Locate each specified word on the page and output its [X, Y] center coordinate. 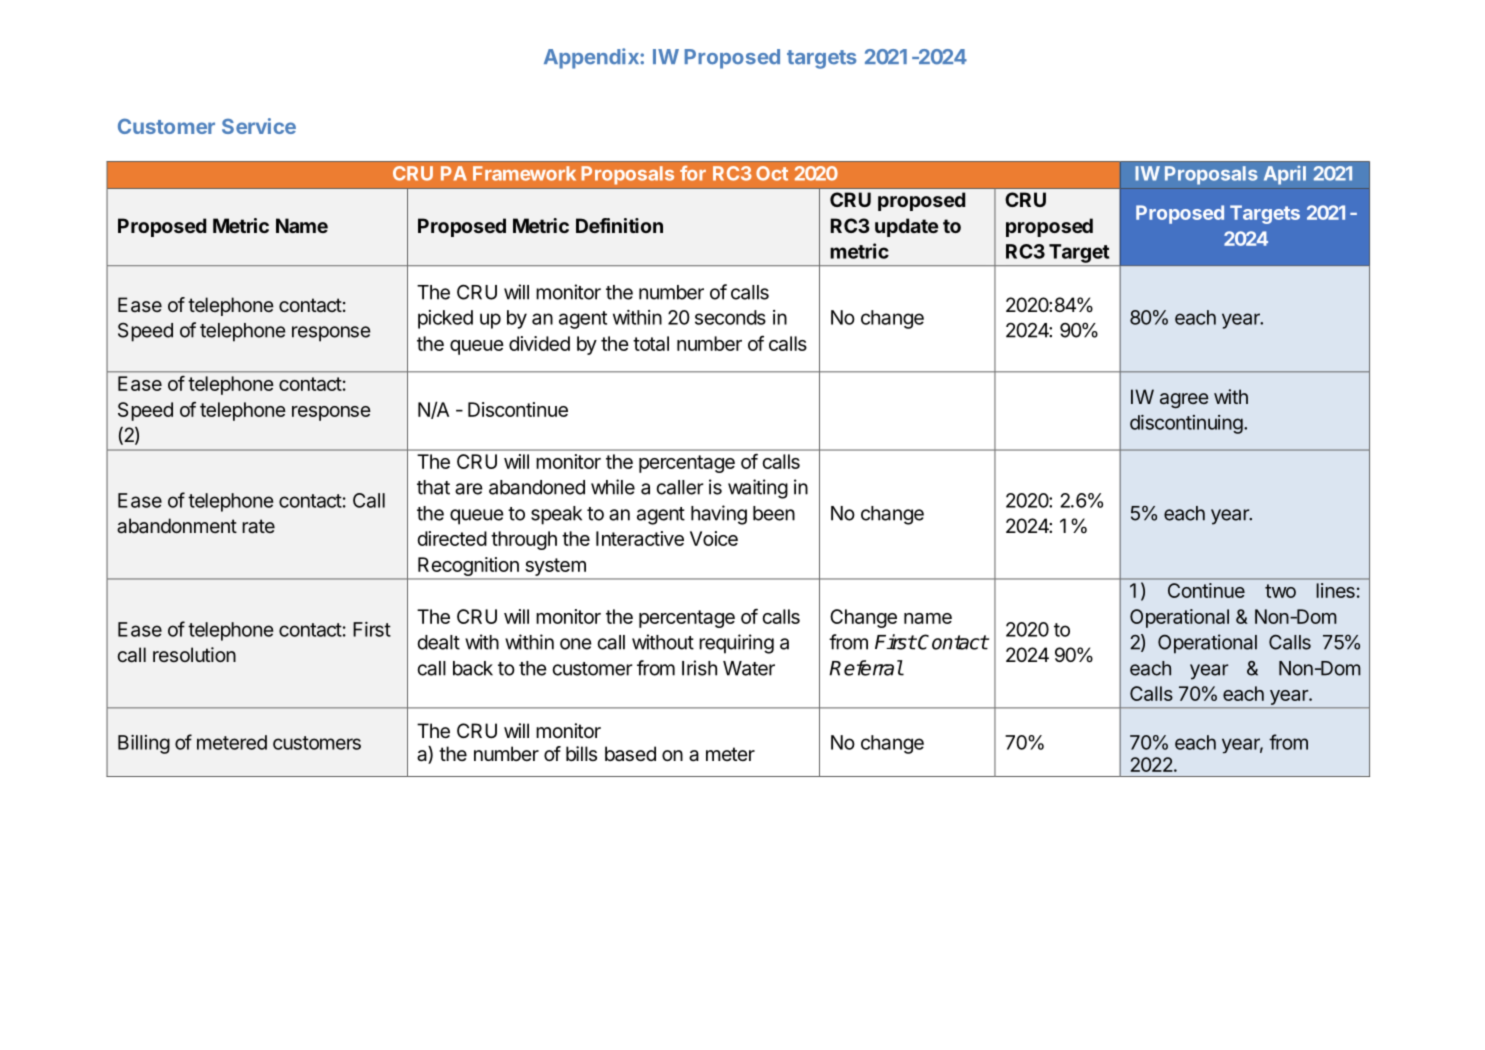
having [719, 515]
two [1280, 591]
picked [445, 319]
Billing [144, 744]
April [1285, 175]
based [630, 754]
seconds [730, 317]
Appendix [592, 58]
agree [1184, 401]
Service [259, 126]
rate [258, 526]
